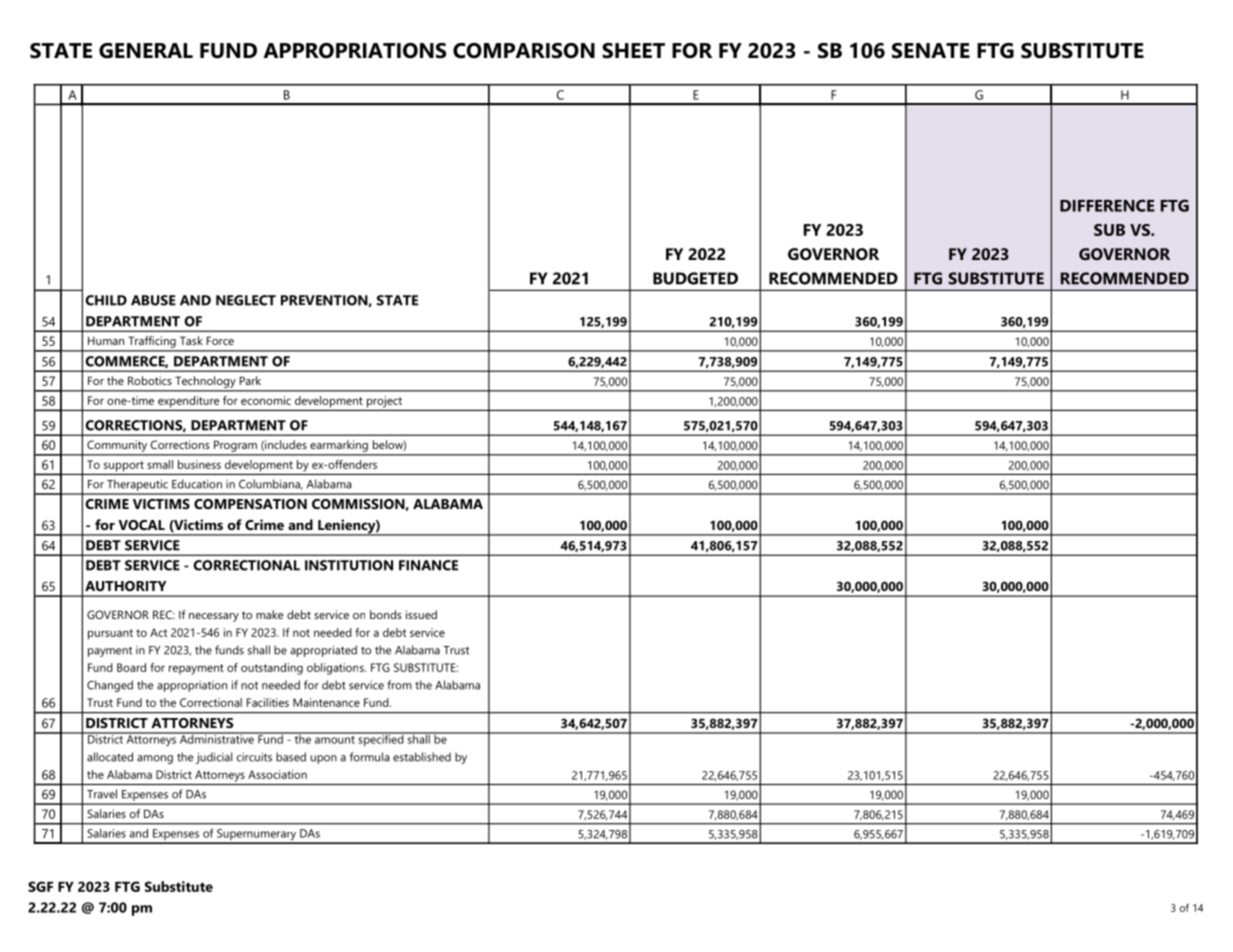 The image size is (1233, 952). What do you see at coordinates (421, 614) in the page?
I see `issued` at bounding box center [421, 614].
